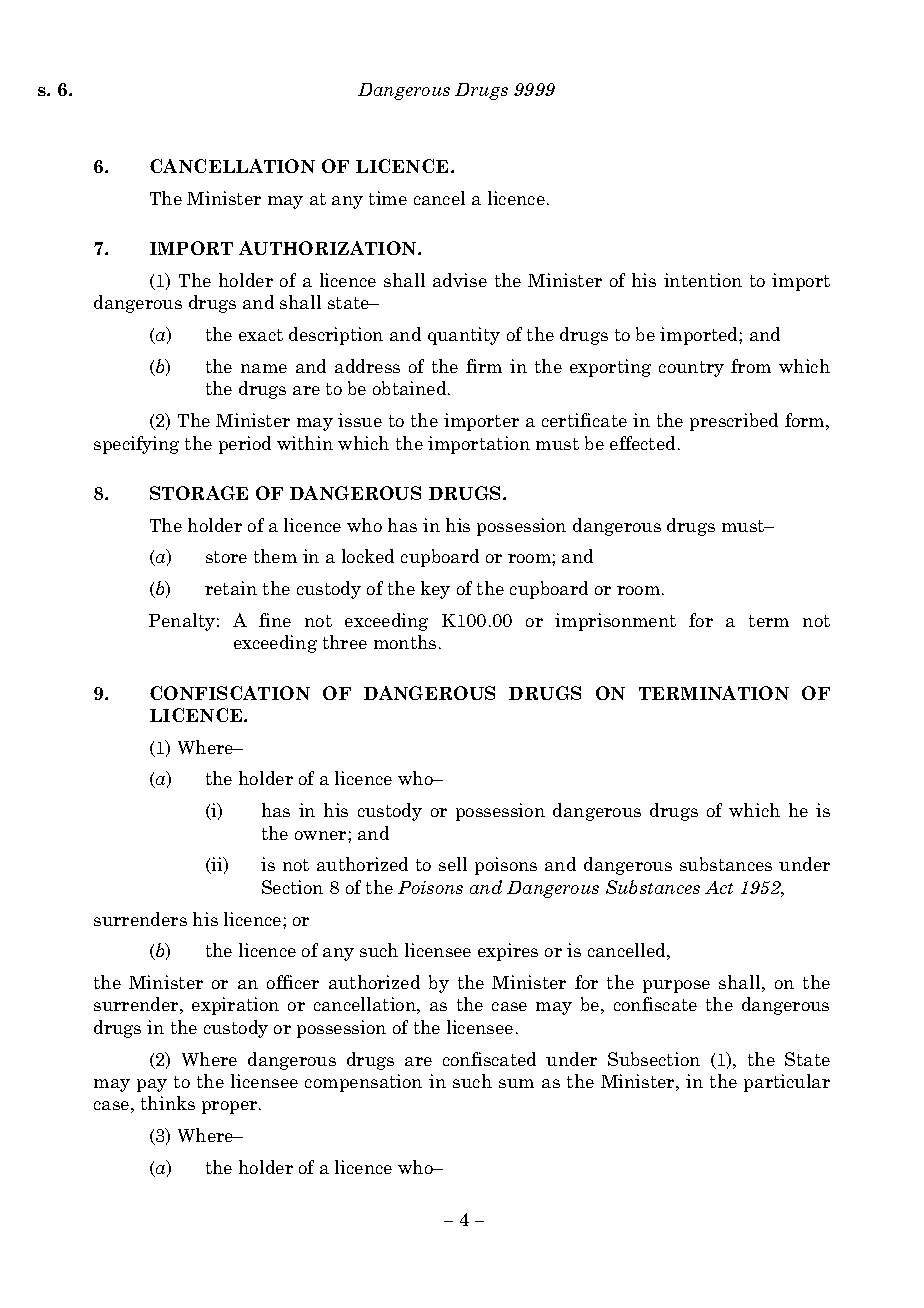 The height and width of the screenshot is (1308, 924). I want to click on months, so click(405, 642).
